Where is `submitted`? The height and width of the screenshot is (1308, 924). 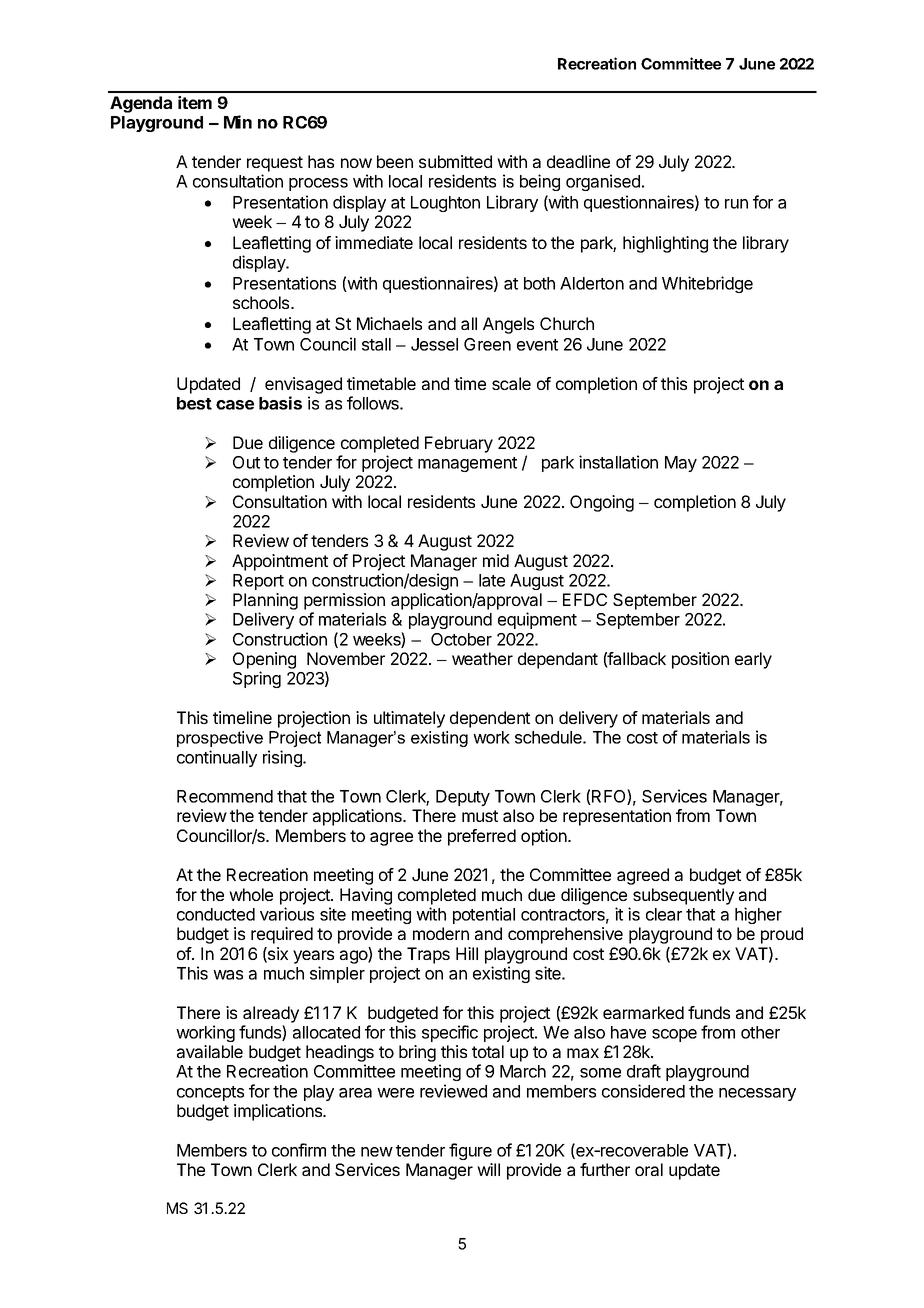 submitted is located at coordinates (455, 161).
